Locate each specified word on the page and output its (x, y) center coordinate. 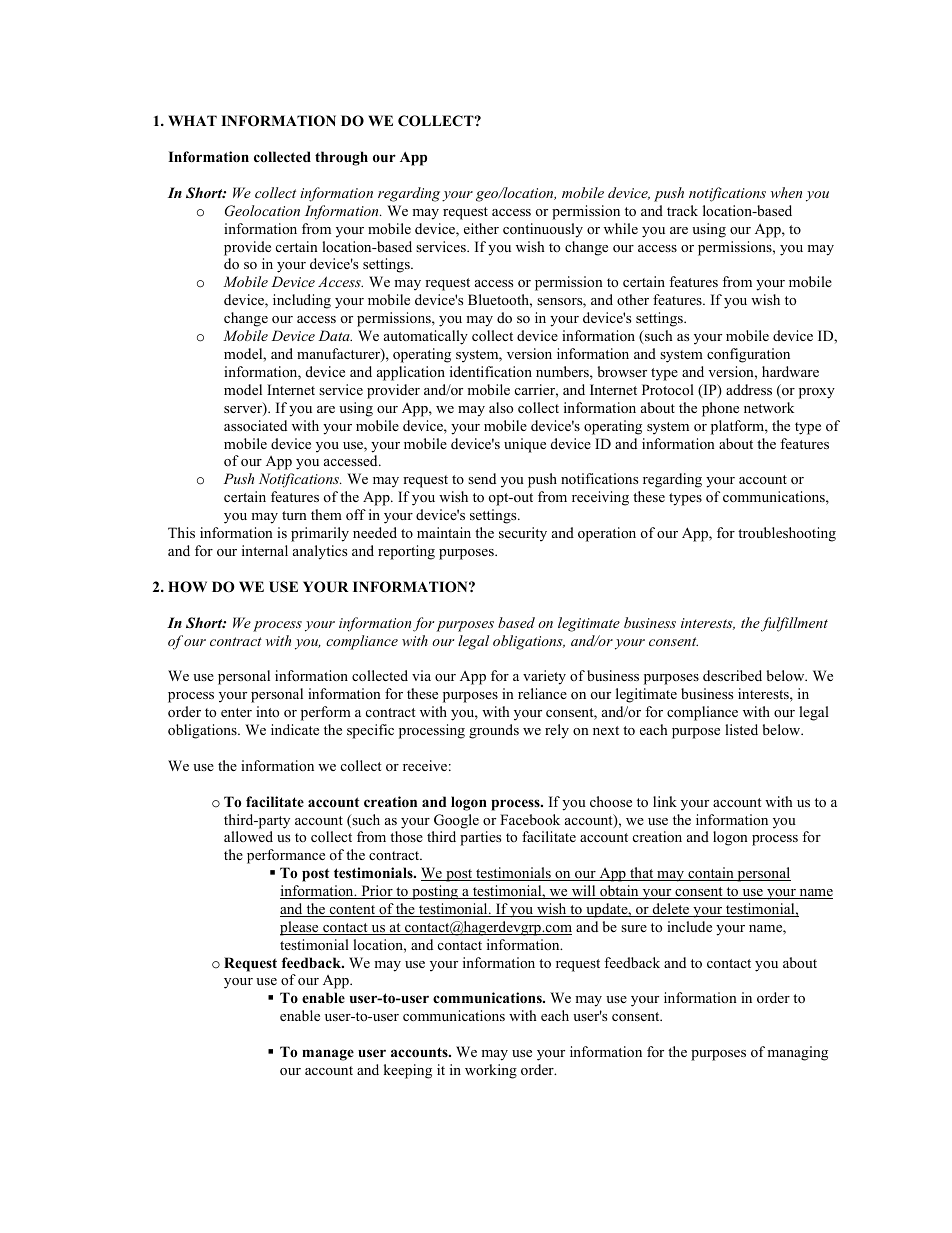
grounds (494, 731)
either (481, 228)
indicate (295, 729)
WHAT (192, 120)
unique (525, 445)
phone (720, 409)
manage (328, 1055)
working (491, 1071)
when (786, 192)
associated (255, 425)
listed (741, 729)
